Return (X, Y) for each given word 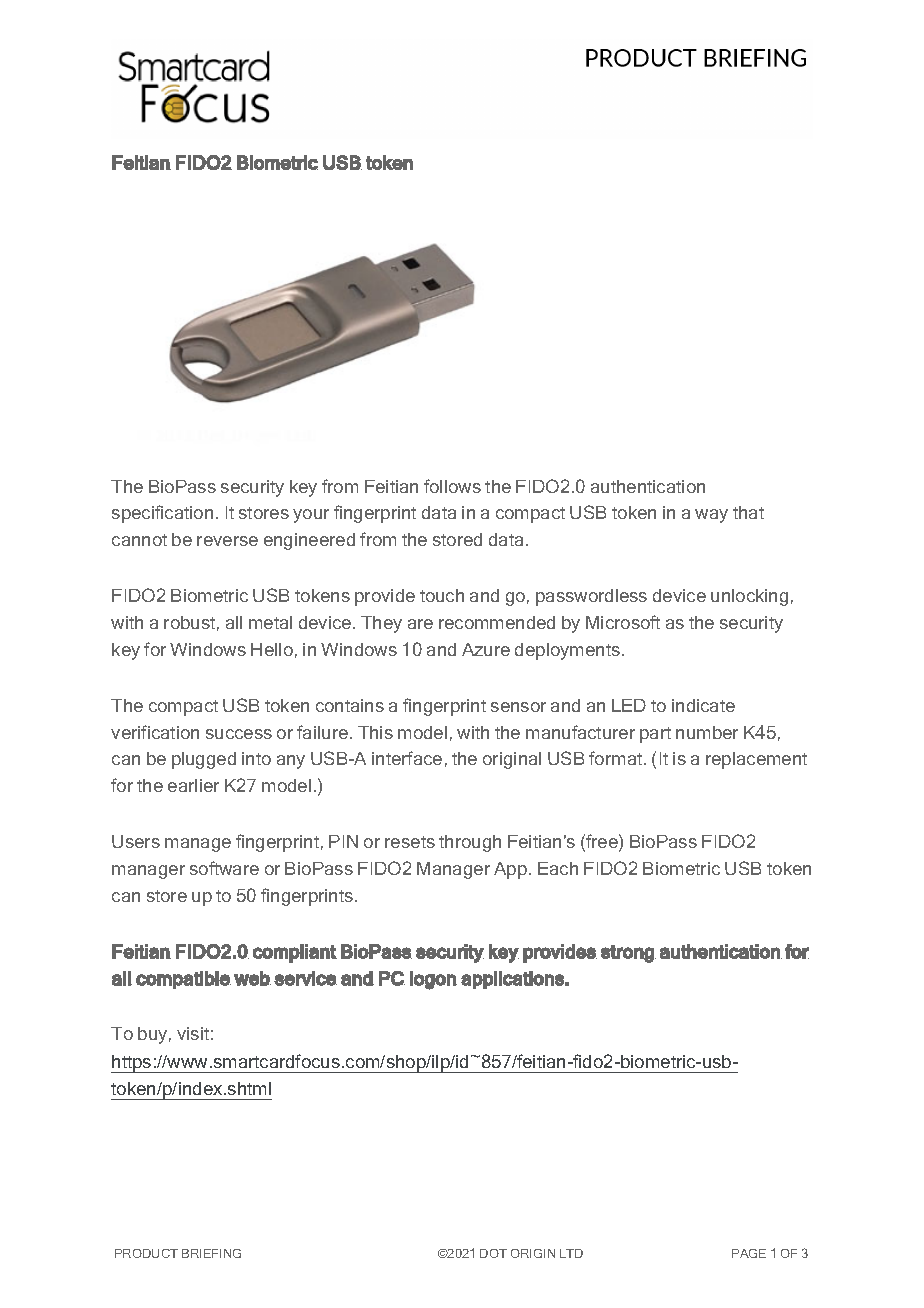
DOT (493, 1253)
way (711, 516)
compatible (183, 980)
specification (162, 514)
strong (628, 954)
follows (452, 486)
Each (558, 868)
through (470, 843)
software (224, 868)
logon (433, 980)
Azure (486, 649)
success (239, 734)
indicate (703, 705)
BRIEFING (211, 1253)
